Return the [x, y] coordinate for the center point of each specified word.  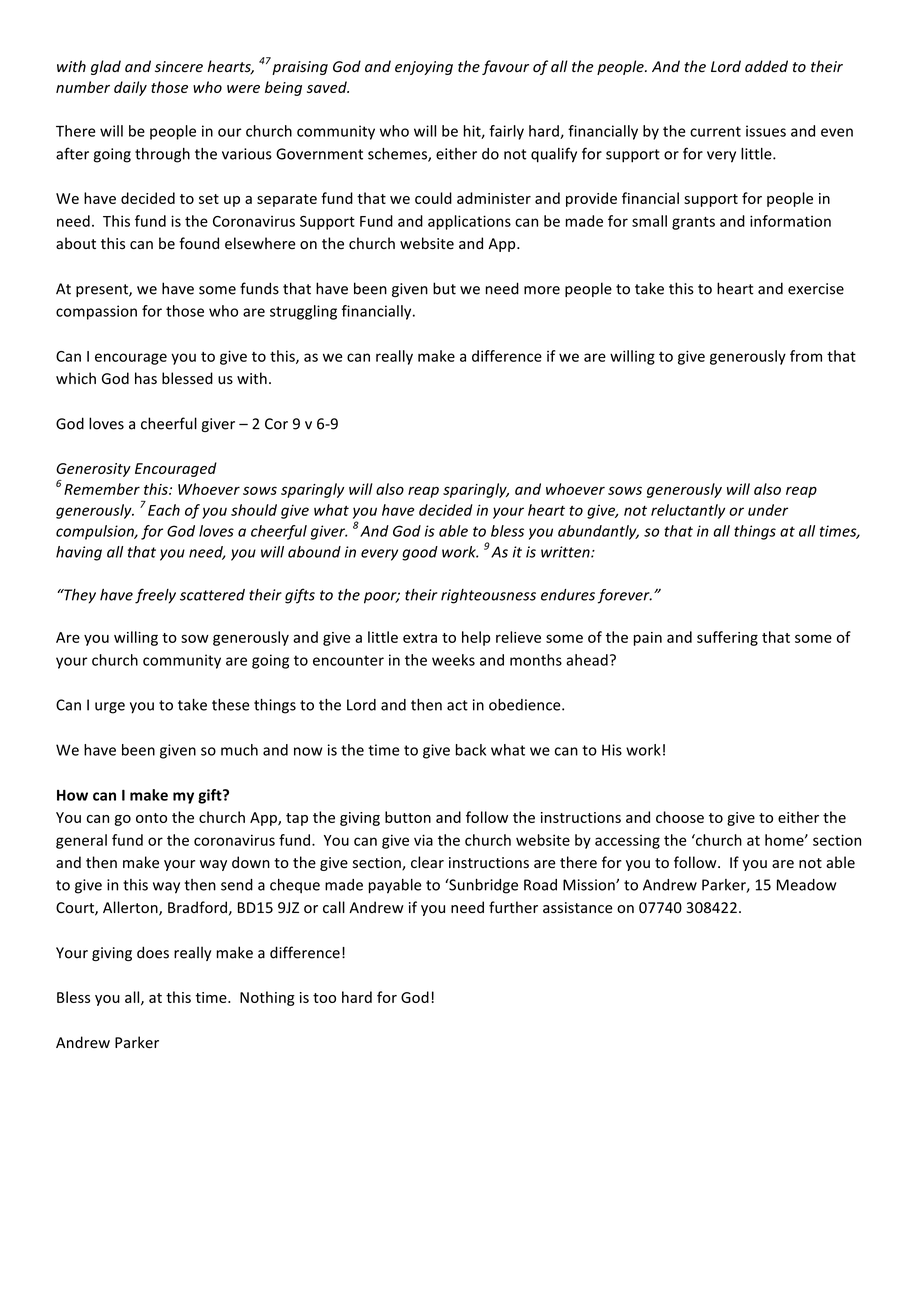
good [420, 553]
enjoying [424, 68]
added [766, 66]
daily [130, 88]
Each [164, 510]
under [768, 510]
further [513, 907]
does [153, 952]
